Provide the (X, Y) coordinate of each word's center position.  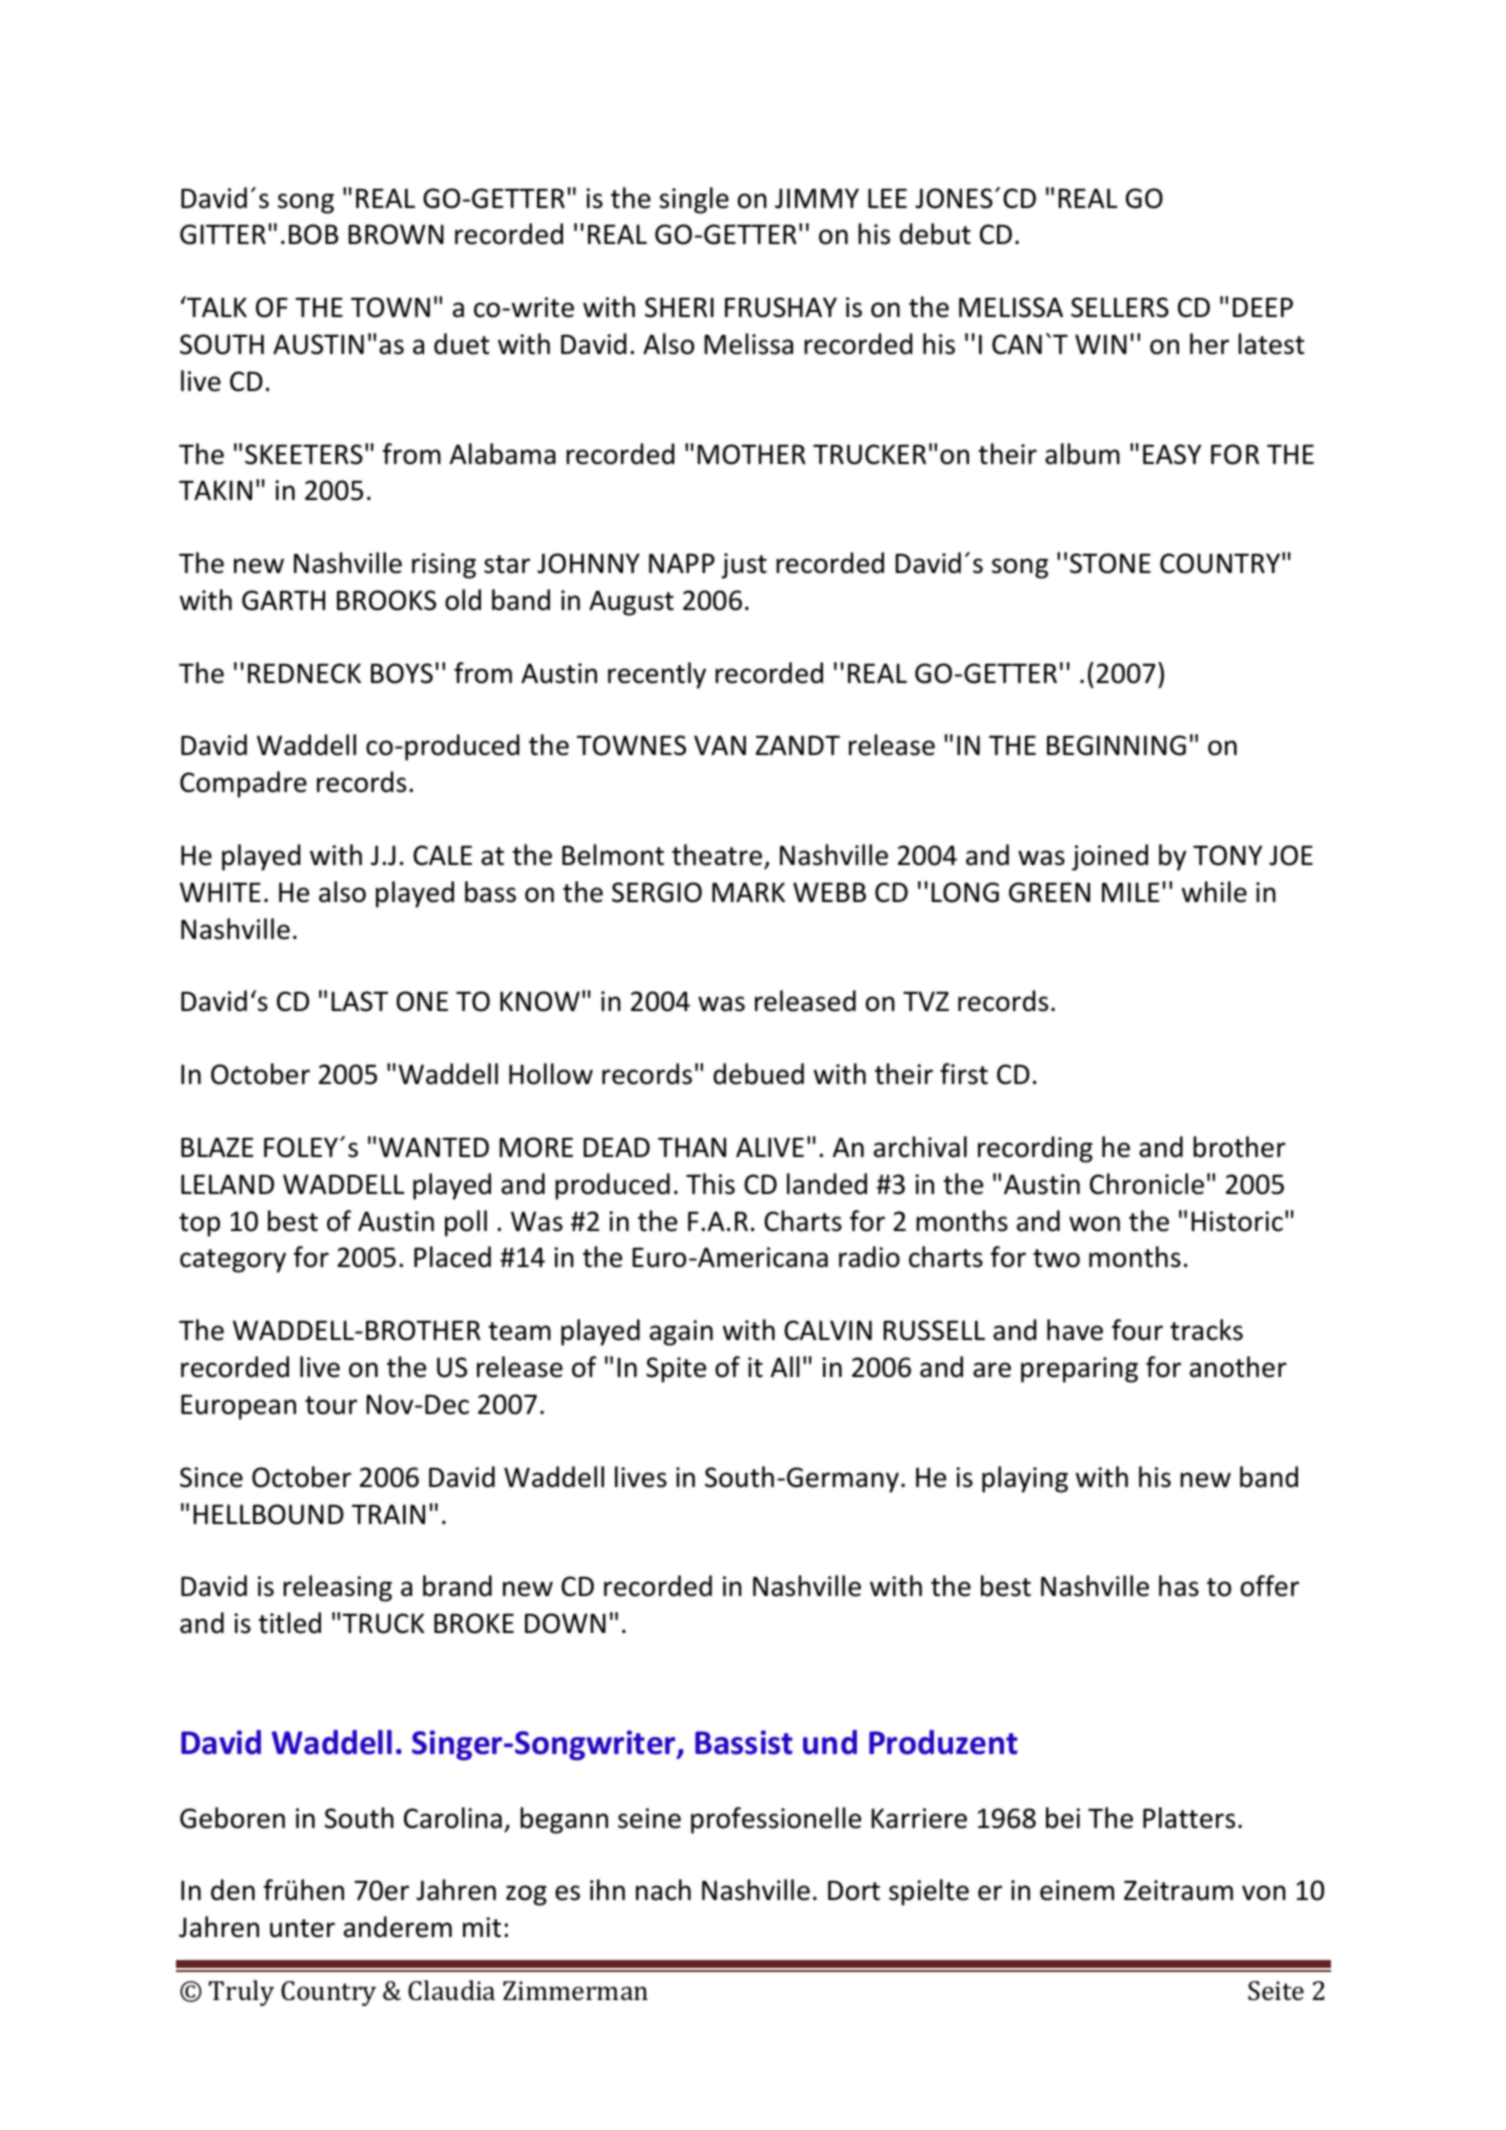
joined (1110, 857)
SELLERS (1120, 307)
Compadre (243, 784)
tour (331, 1405)
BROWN (396, 234)
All (785, 1366)
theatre (717, 855)
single (694, 200)
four (1137, 1330)
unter (302, 1928)
